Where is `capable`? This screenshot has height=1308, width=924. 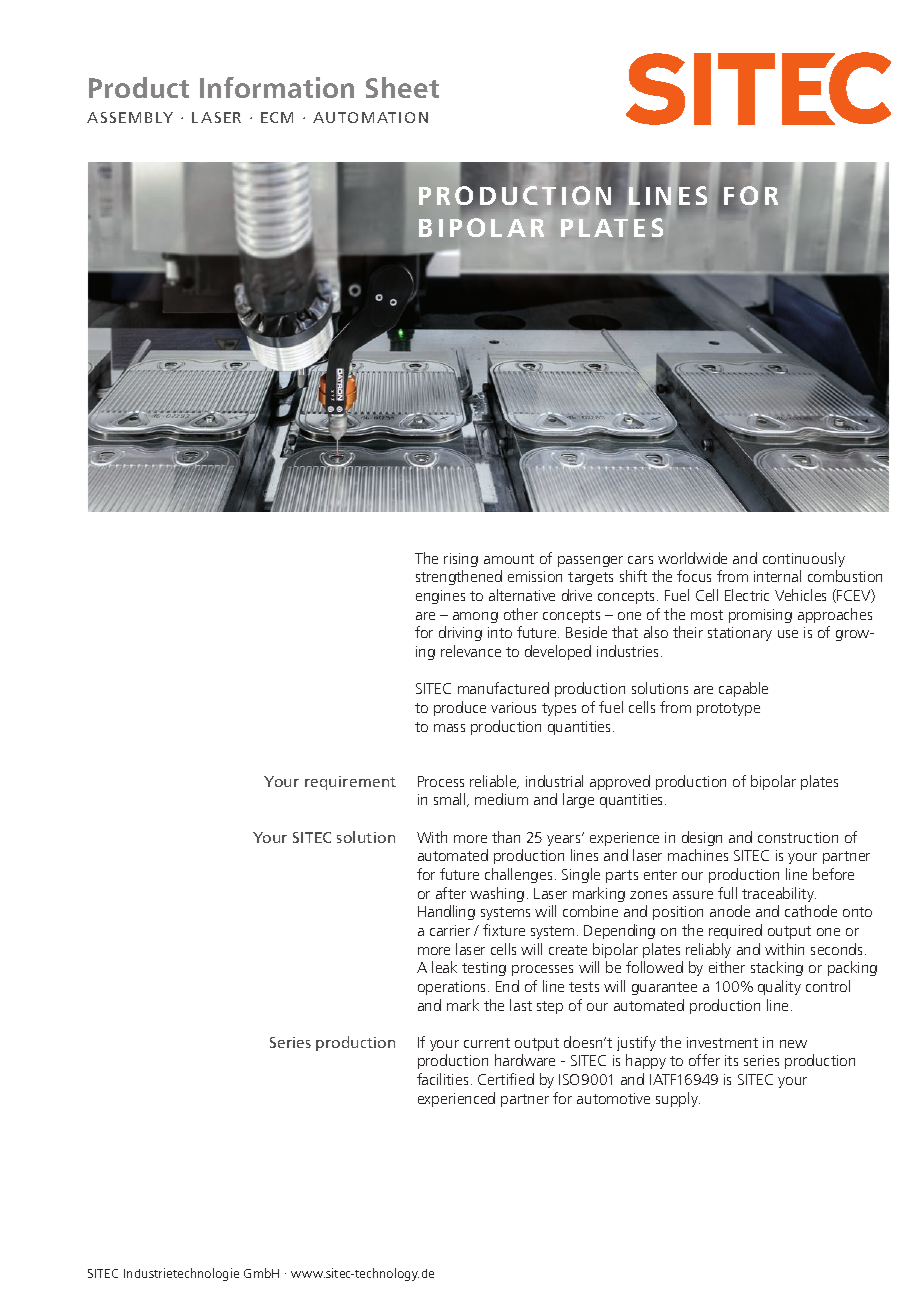
capable is located at coordinates (743, 689).
